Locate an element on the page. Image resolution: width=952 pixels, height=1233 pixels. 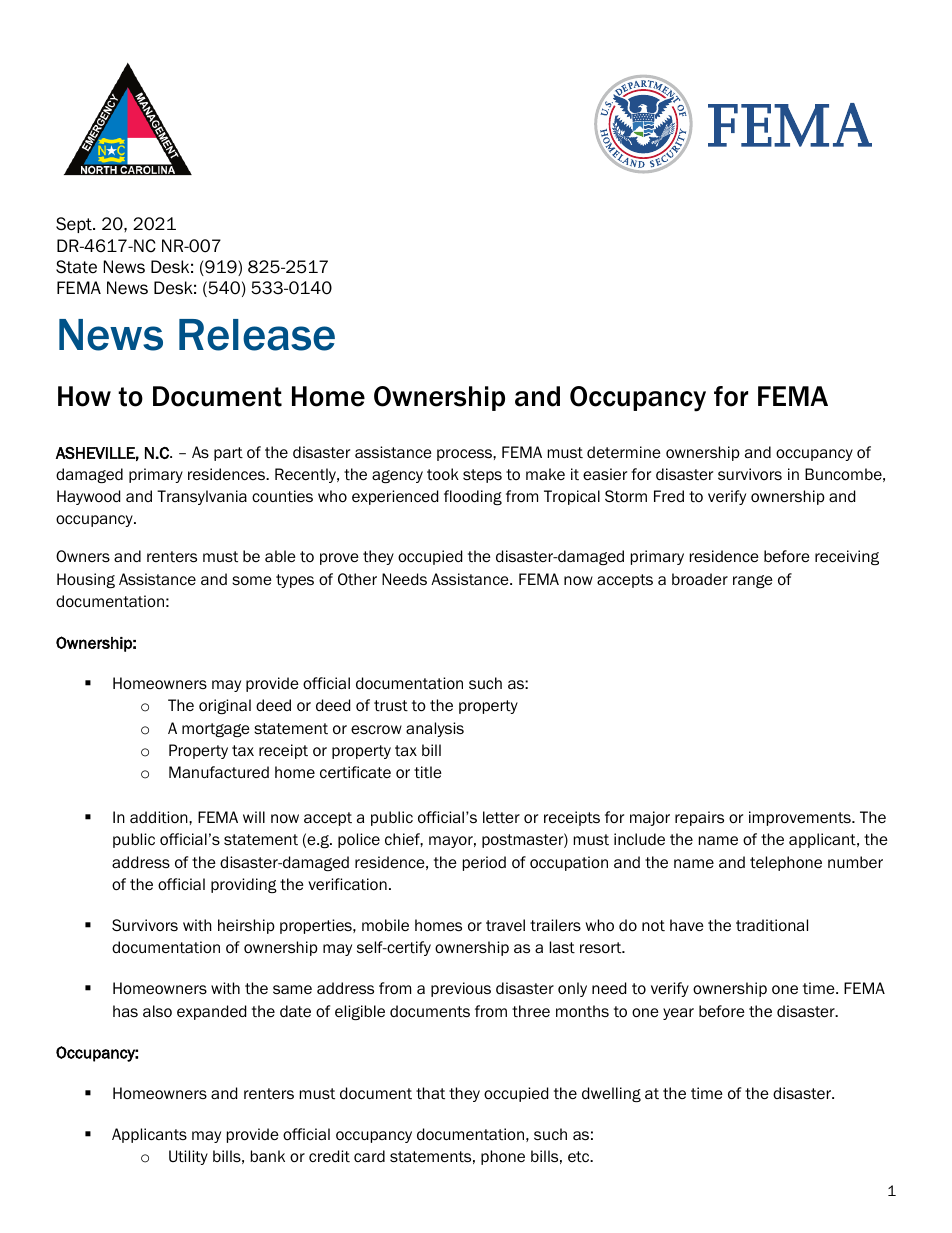
providing is located at coordinates (244, 885).
